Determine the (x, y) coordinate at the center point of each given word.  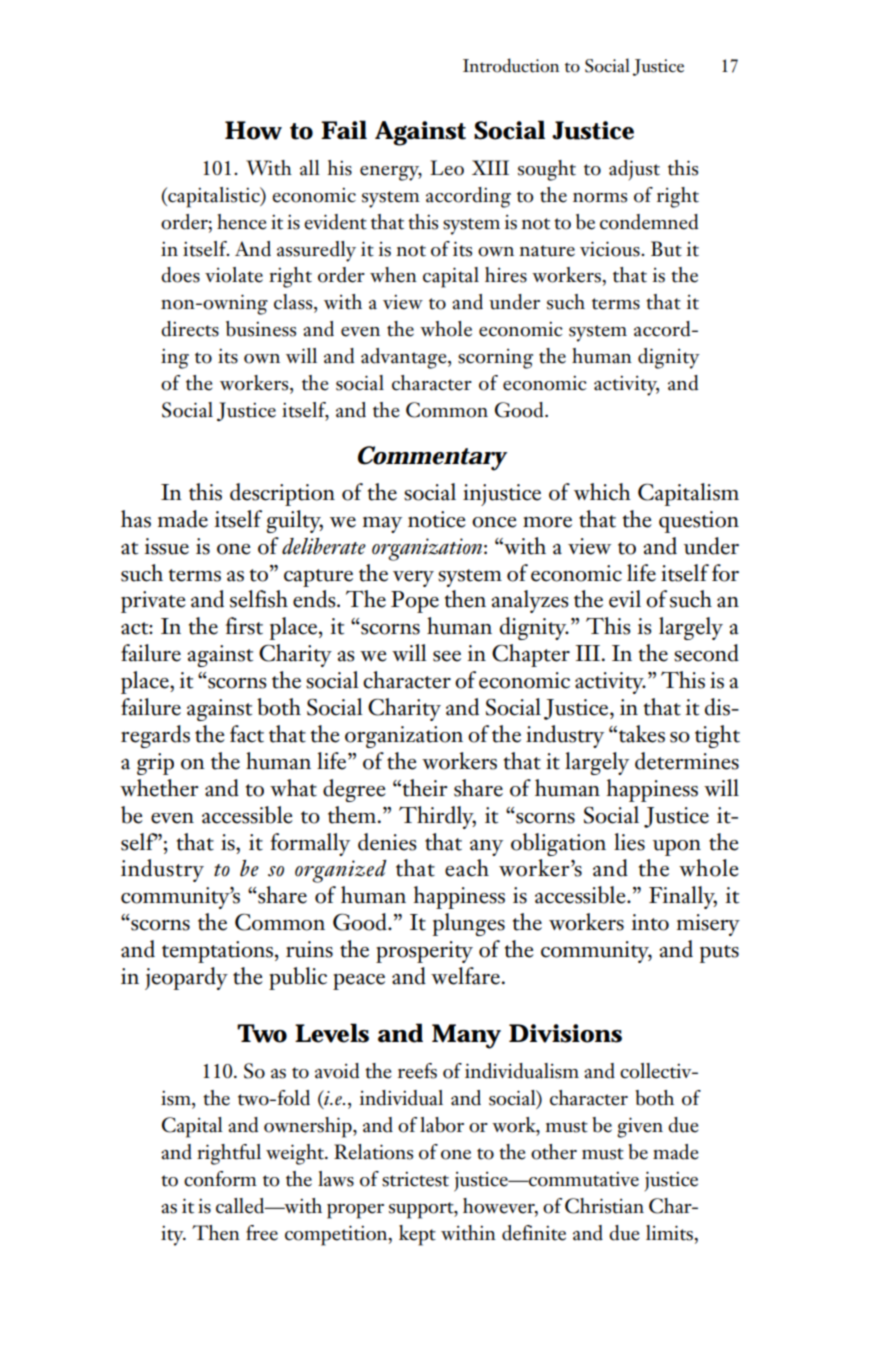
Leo (447, 168)
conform (220, 1179)
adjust (634, 170)
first (244, 626)
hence (241, 222)
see (447, 656)
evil (625, 599)
